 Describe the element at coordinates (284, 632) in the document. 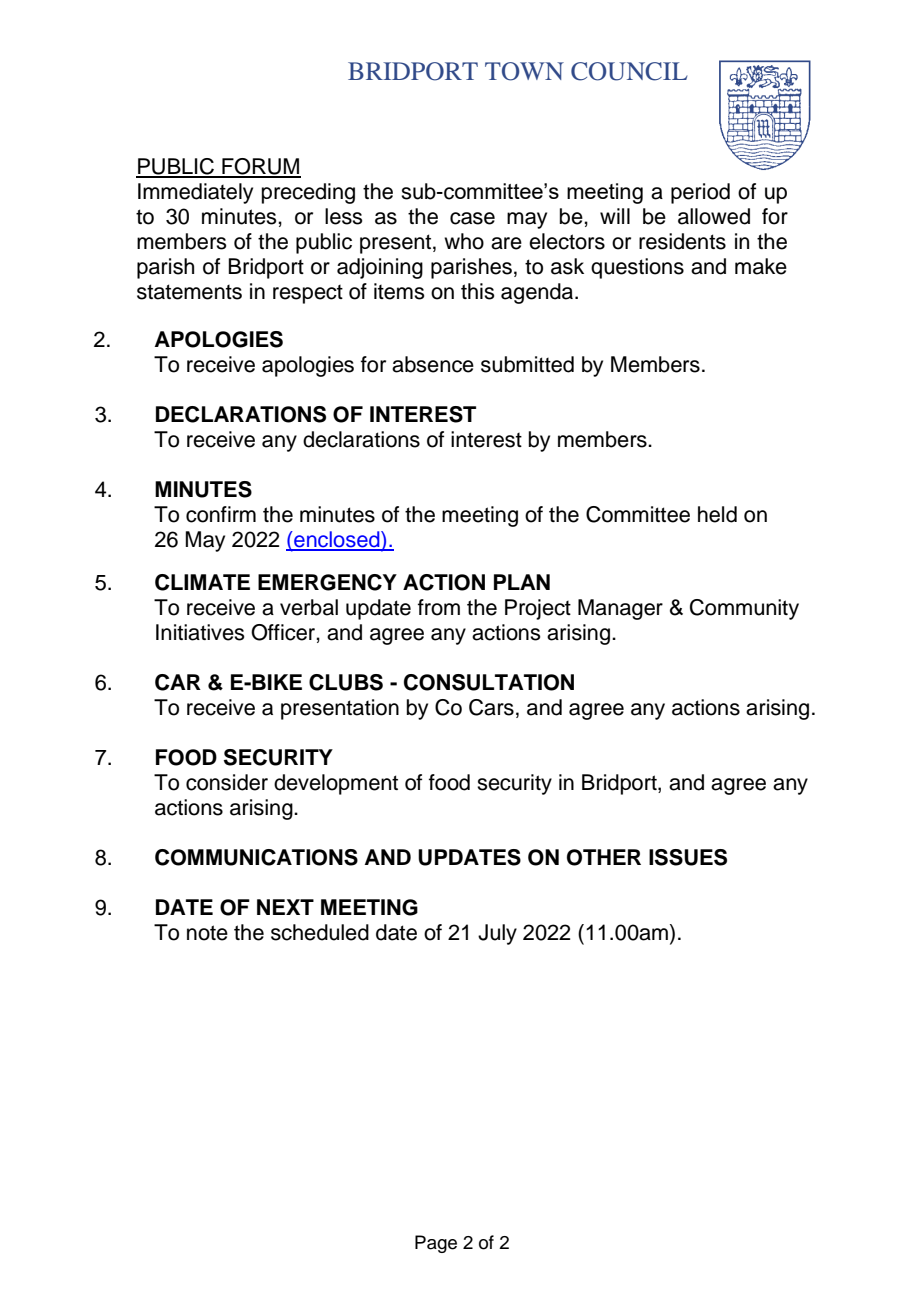

I see `Officer` at that location.
